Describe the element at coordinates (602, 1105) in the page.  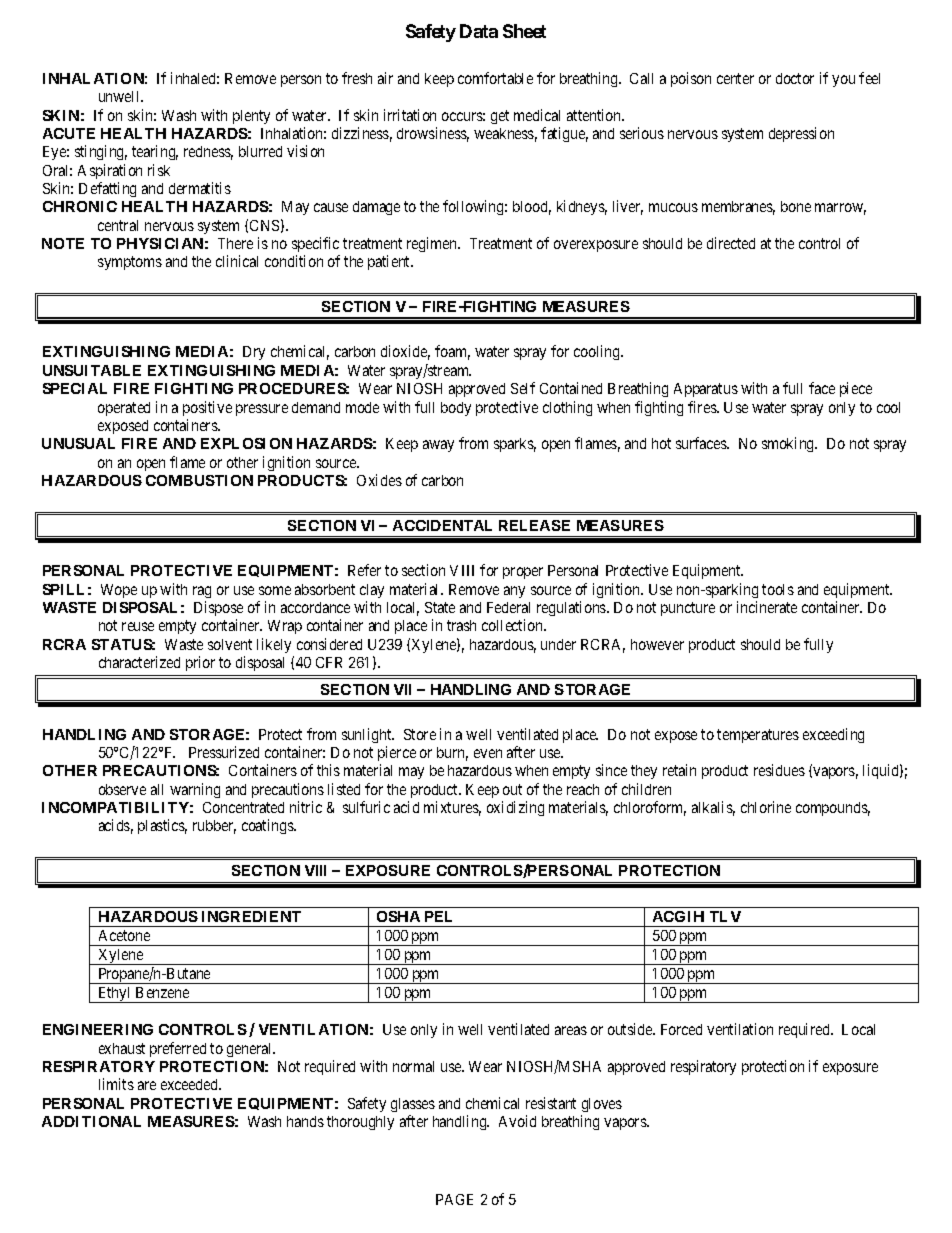
I see `gloves` at that location.
